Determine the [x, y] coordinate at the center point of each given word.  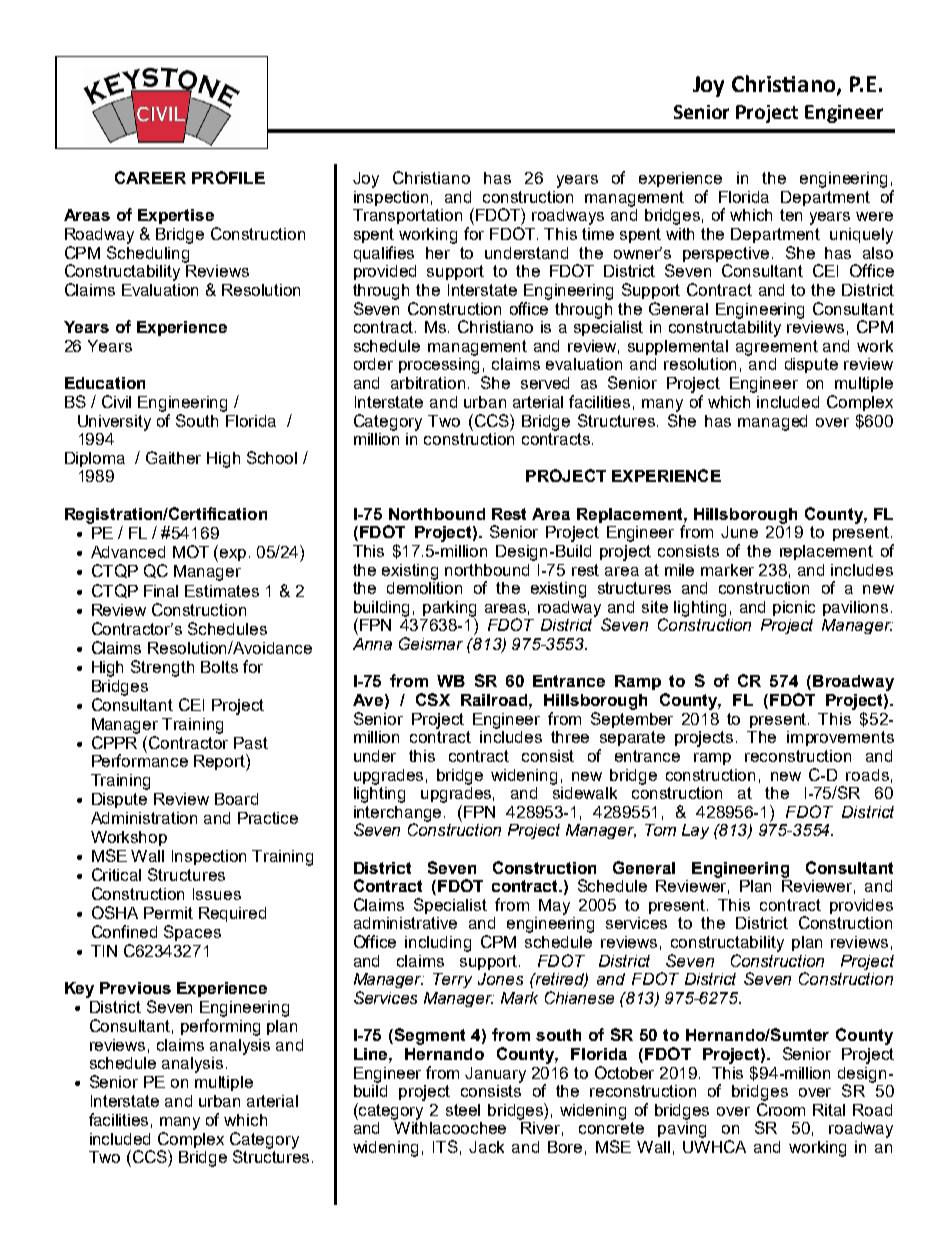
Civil [116, 401]
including [438, 944]
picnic [794, 608]
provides [861, 906]
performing [220, 1027]
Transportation [407, 216]
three [570, 737]
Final [161, 591]
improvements [840, 738]
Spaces [192, 933]
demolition [424, 586]
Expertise [176, 216]
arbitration [428, 383]
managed [772, 423]
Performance [140, 759]
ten [791, 215]
